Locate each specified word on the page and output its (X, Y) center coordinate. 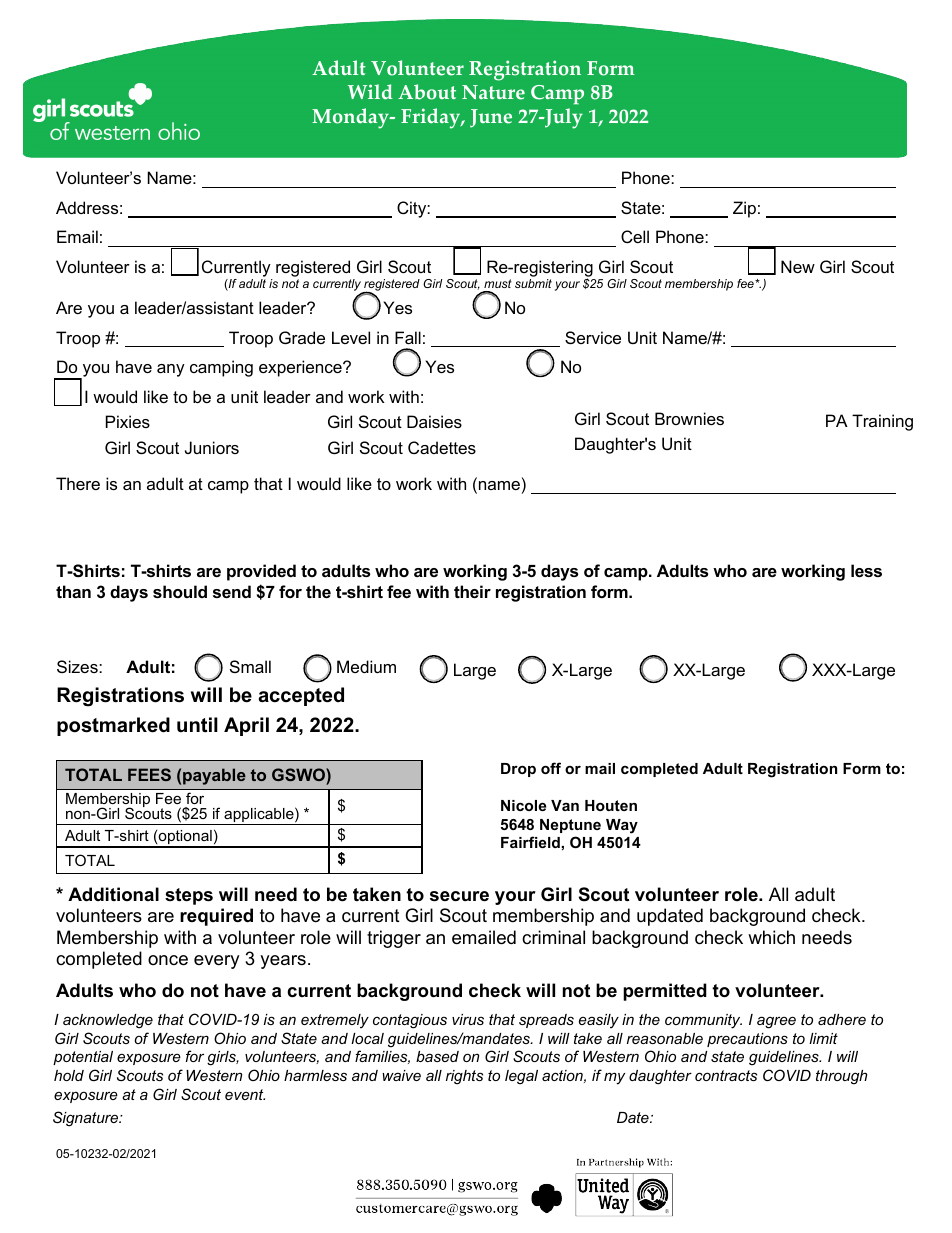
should (180, 591)
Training (882, 422)
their (472, 591)
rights (464, 1077)
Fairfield (530, 842)
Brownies (689, 418)
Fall (408, 337)
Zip (744, 209)
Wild (370, 92)
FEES (149, 774)
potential (83, 1058)
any (171, 370)
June (491, 118)
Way (622, 826)
